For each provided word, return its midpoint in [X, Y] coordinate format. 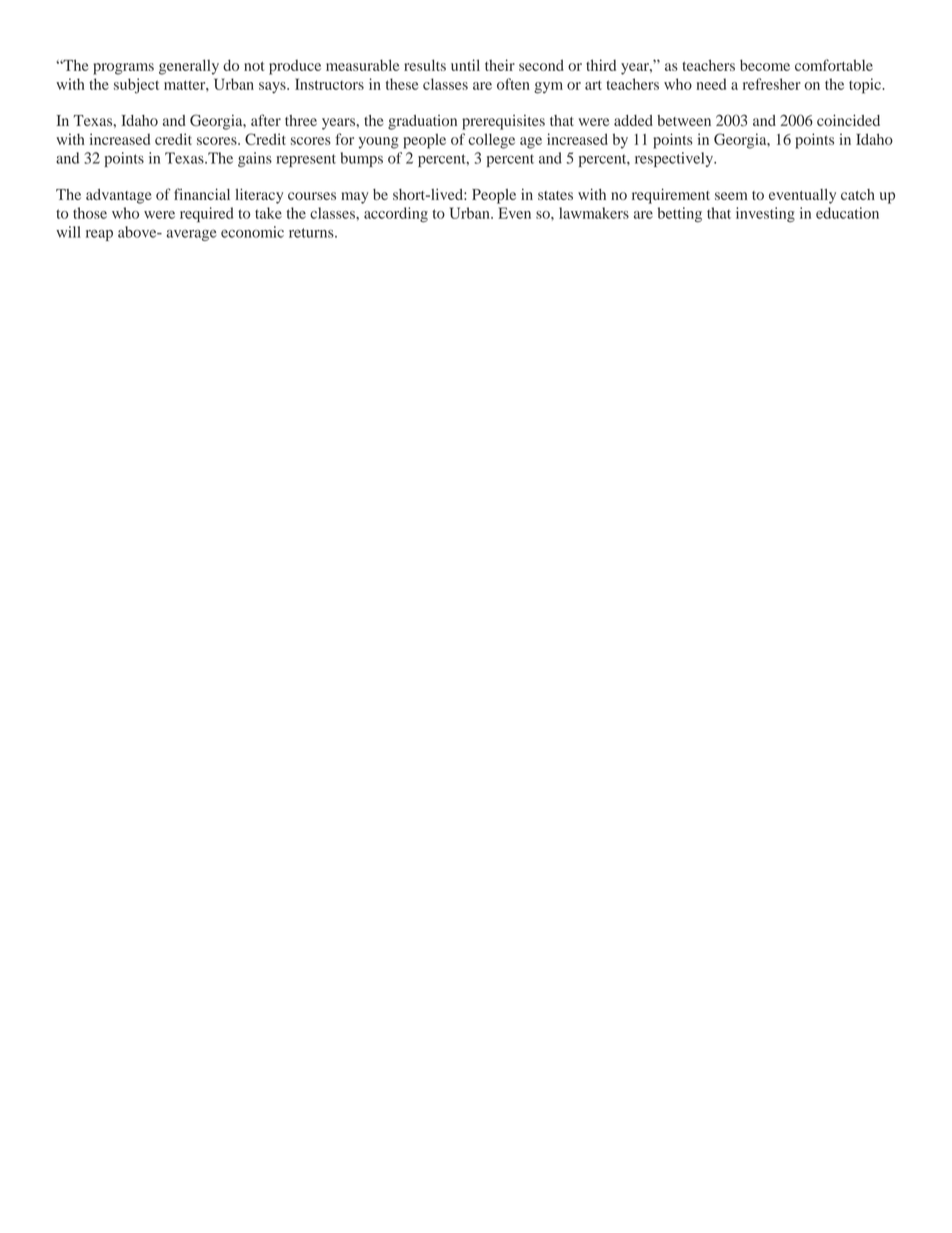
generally [189, 67]
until [465, 65]
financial [202, 194]
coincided [848, 120]
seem [731, 196]
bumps [362, 159]
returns [312, 233]
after [266, 120]
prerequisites [503, 122]
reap [99, 235]
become [765, 65]
